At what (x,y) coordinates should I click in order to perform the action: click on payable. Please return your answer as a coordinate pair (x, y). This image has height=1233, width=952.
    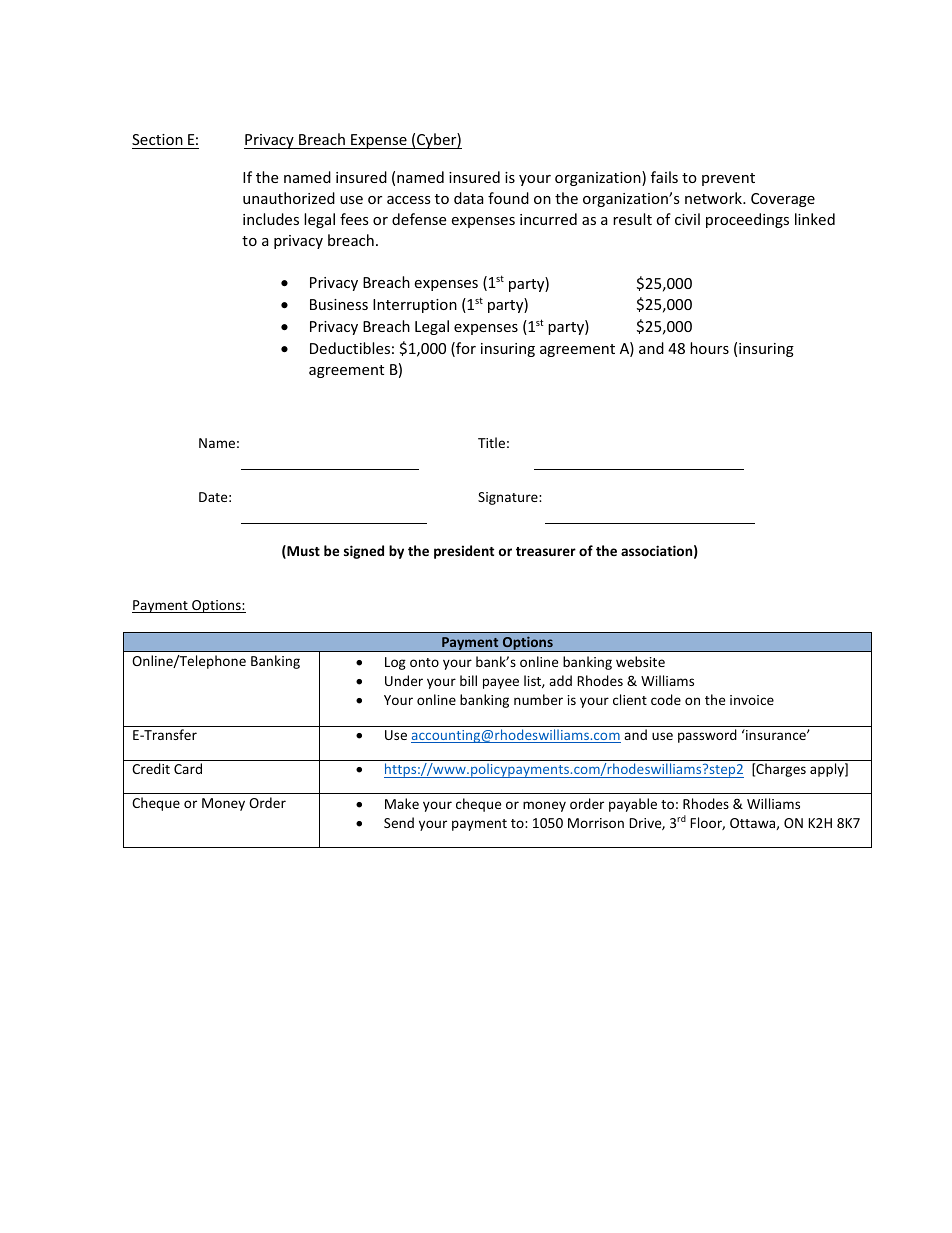
    Looking at the image, I should click on (633, 805).
